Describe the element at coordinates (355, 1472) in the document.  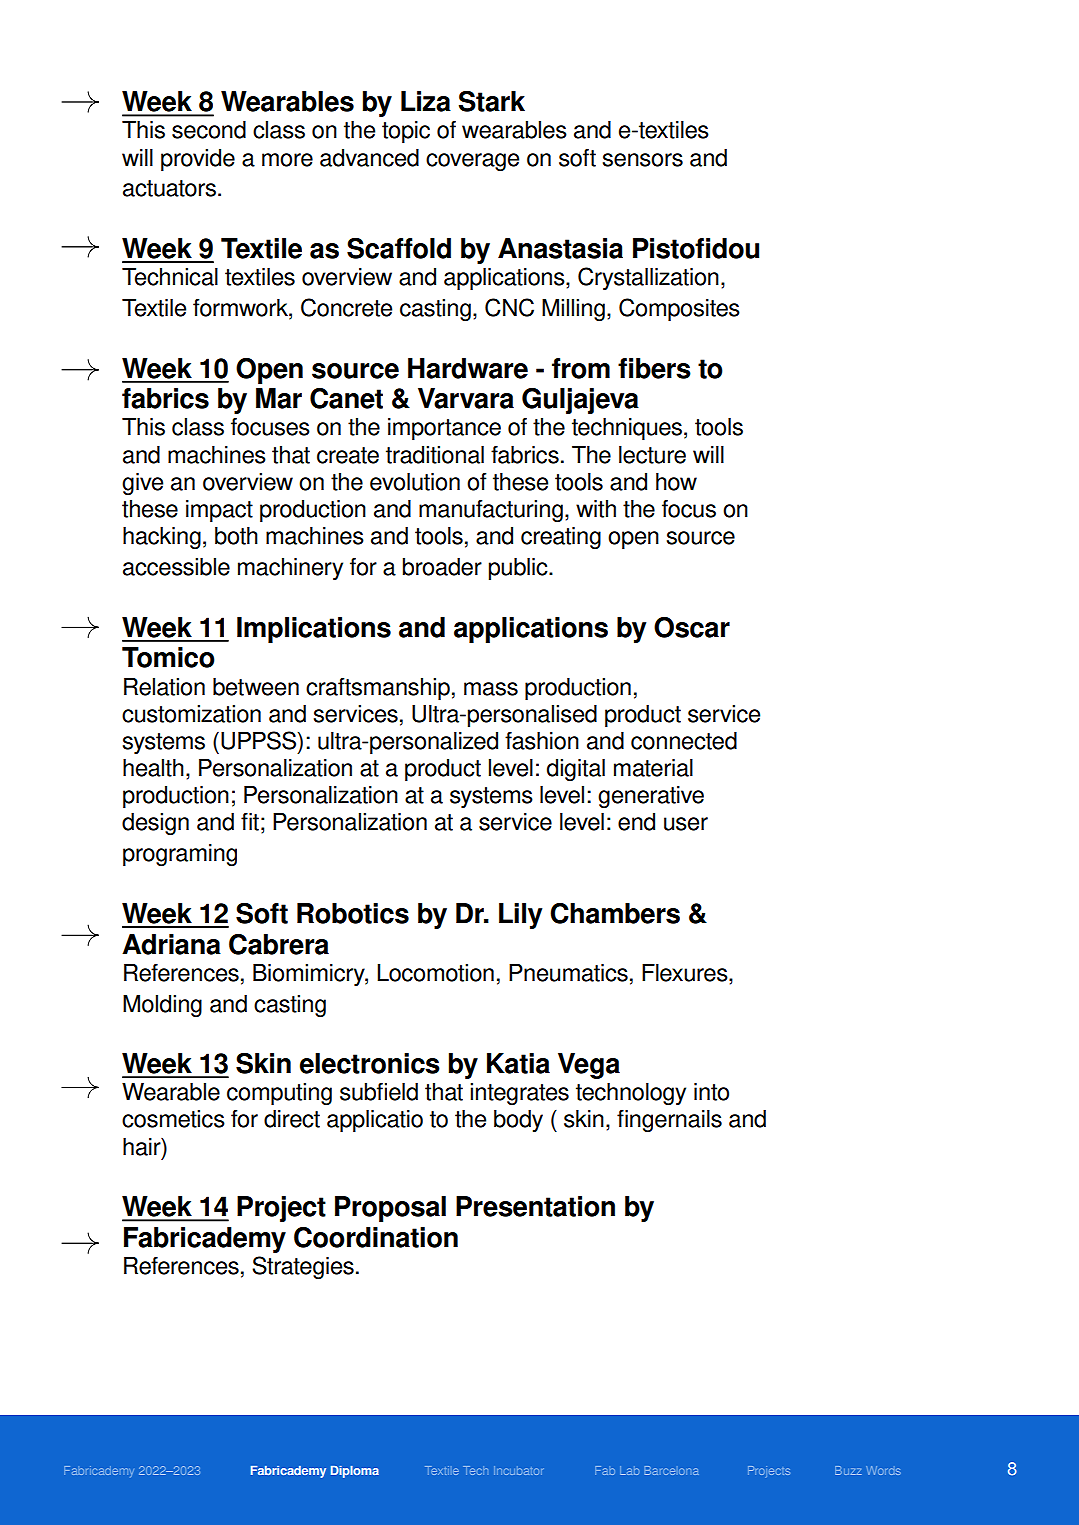
I see `Diploma` at that location.
